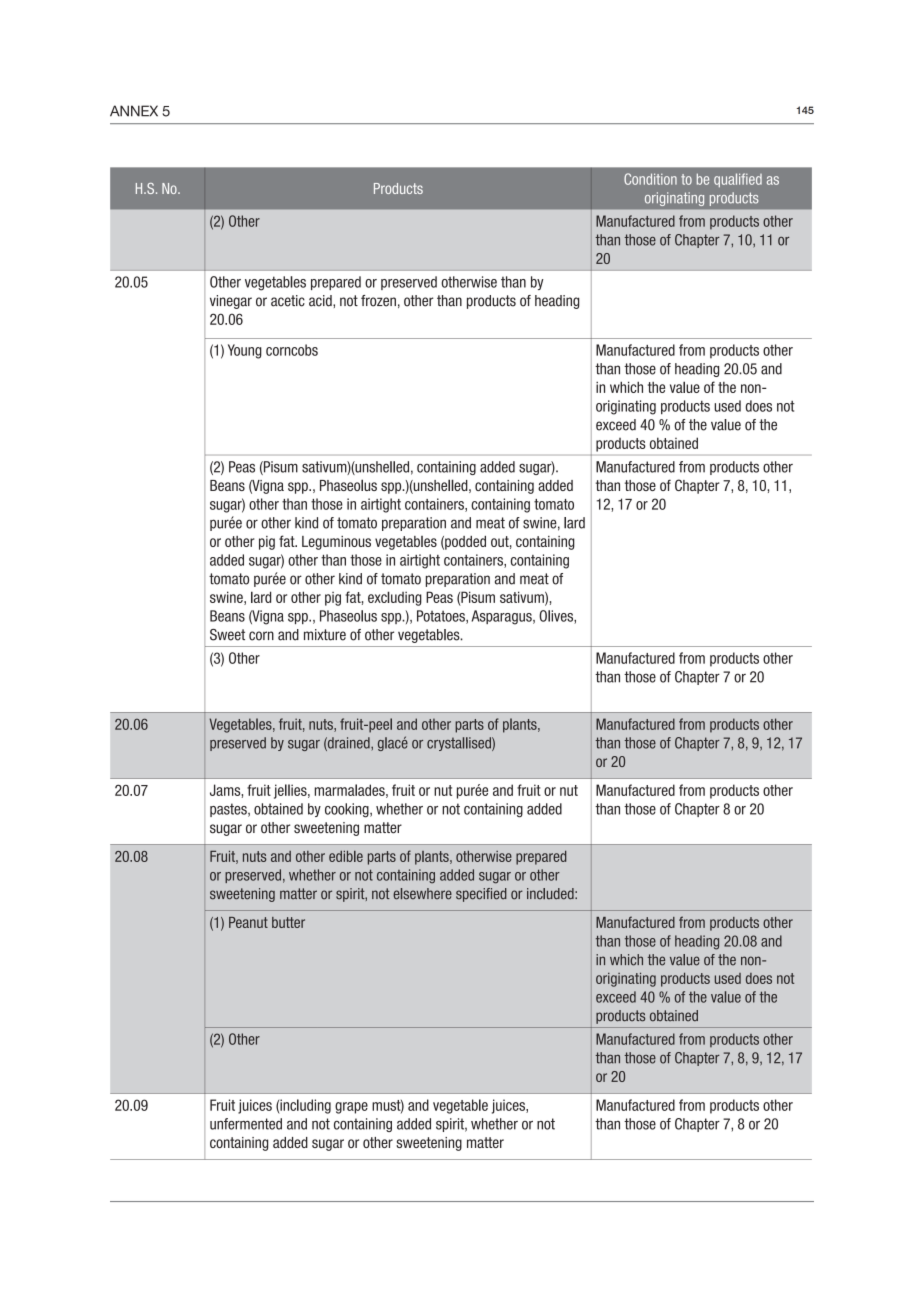 The height and width of the image is (1308, 924). I want to click on frozen, so click(378, 301).
